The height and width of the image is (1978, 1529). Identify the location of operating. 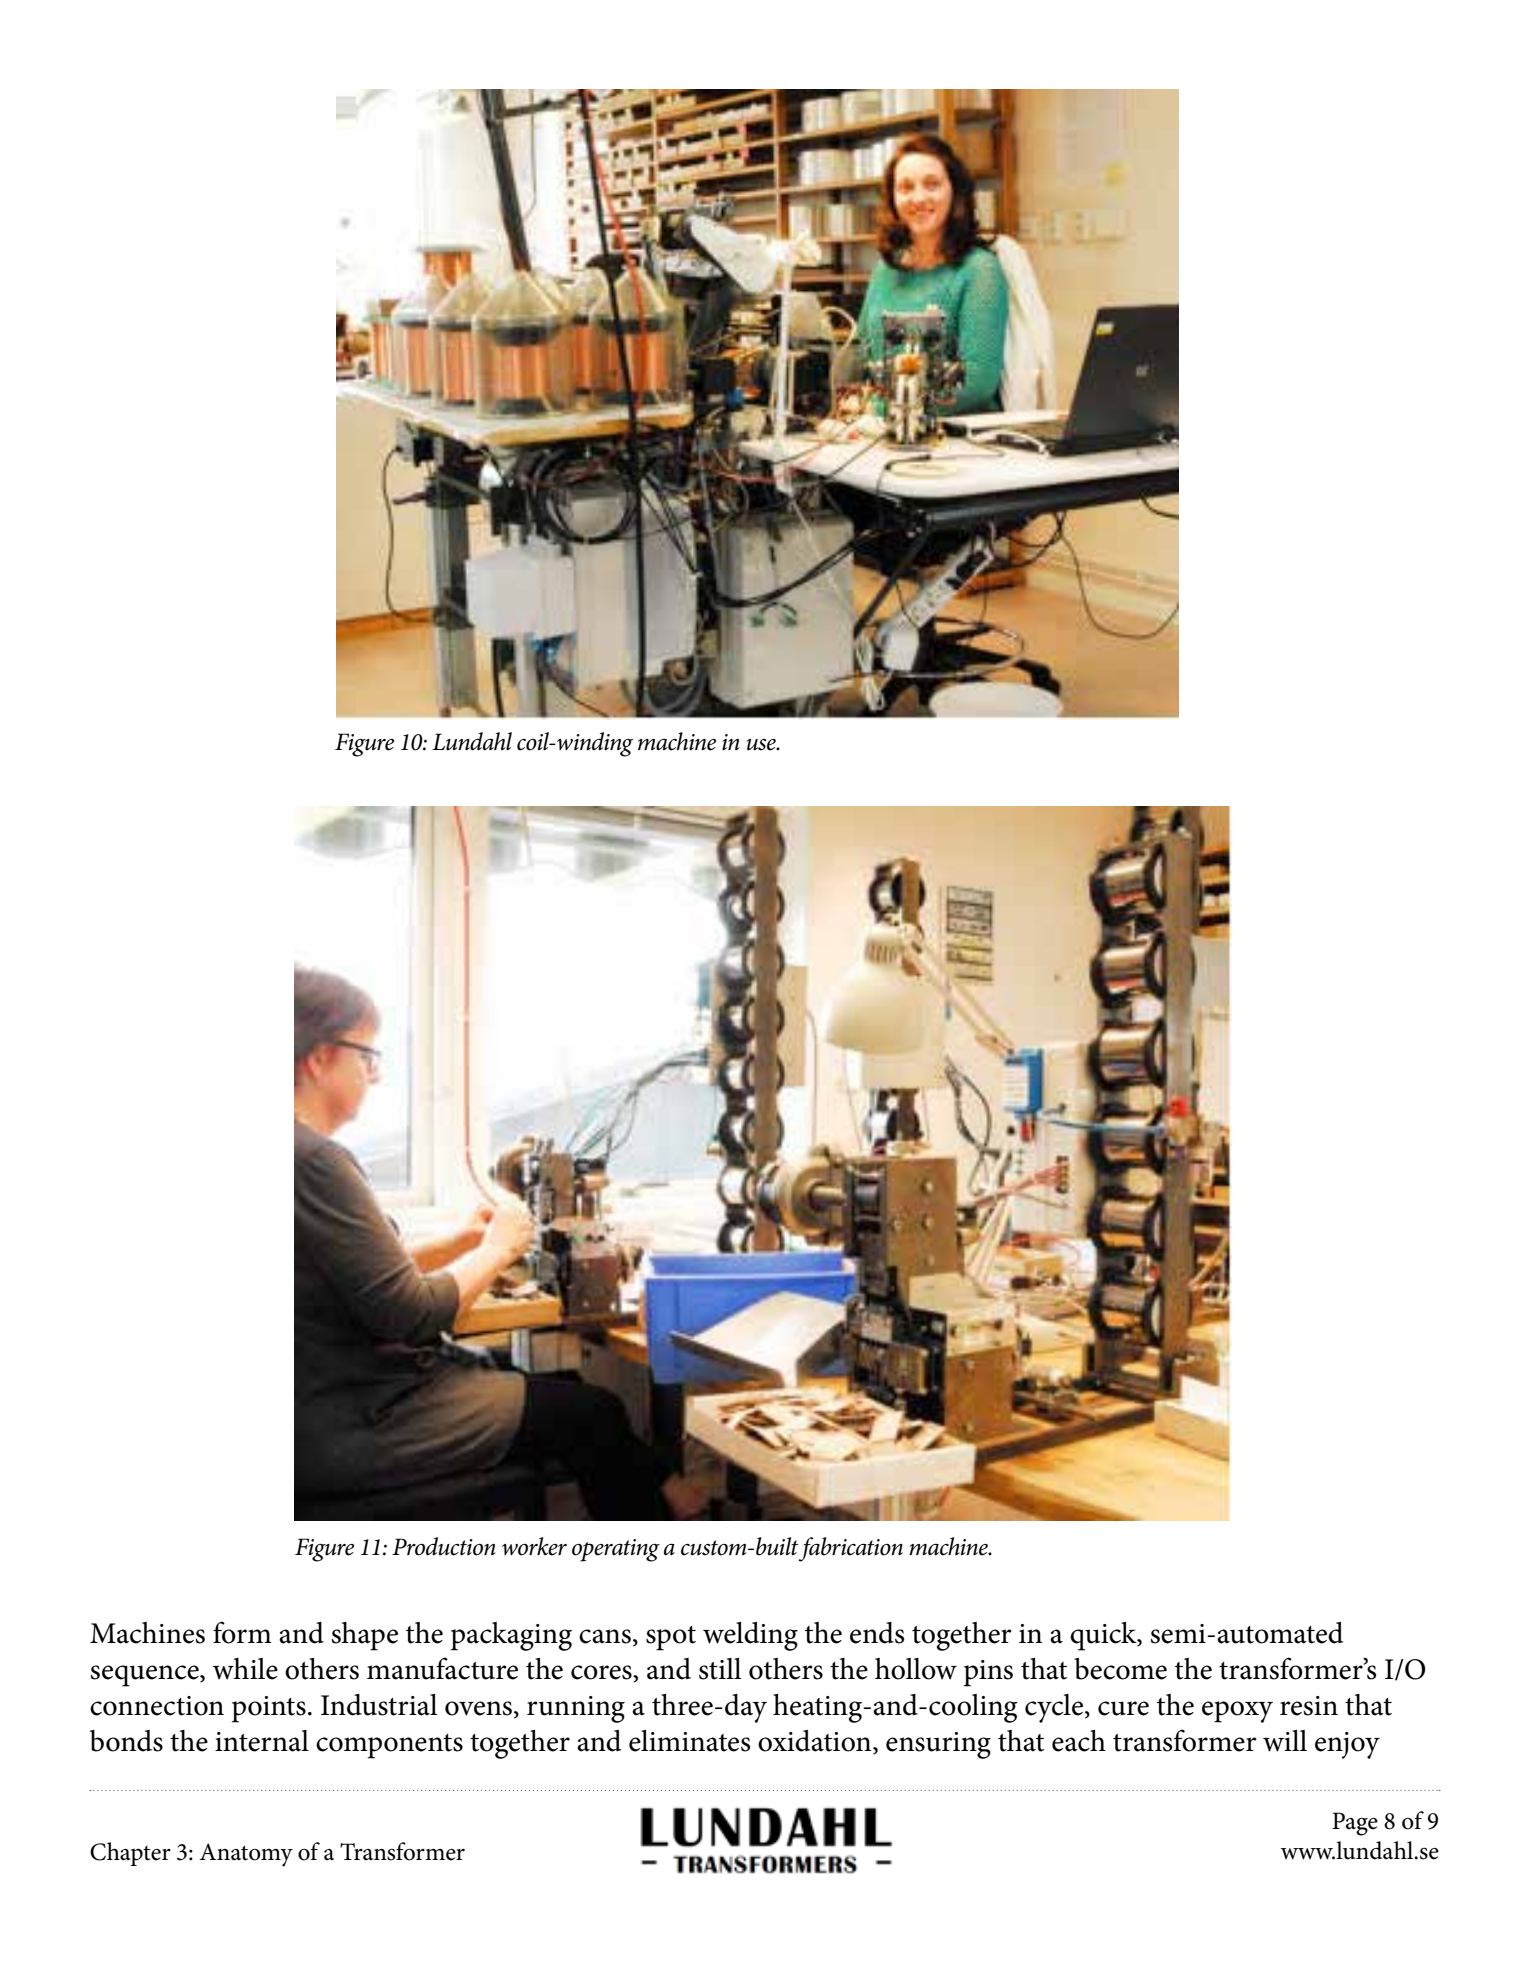
(616, 1550).
